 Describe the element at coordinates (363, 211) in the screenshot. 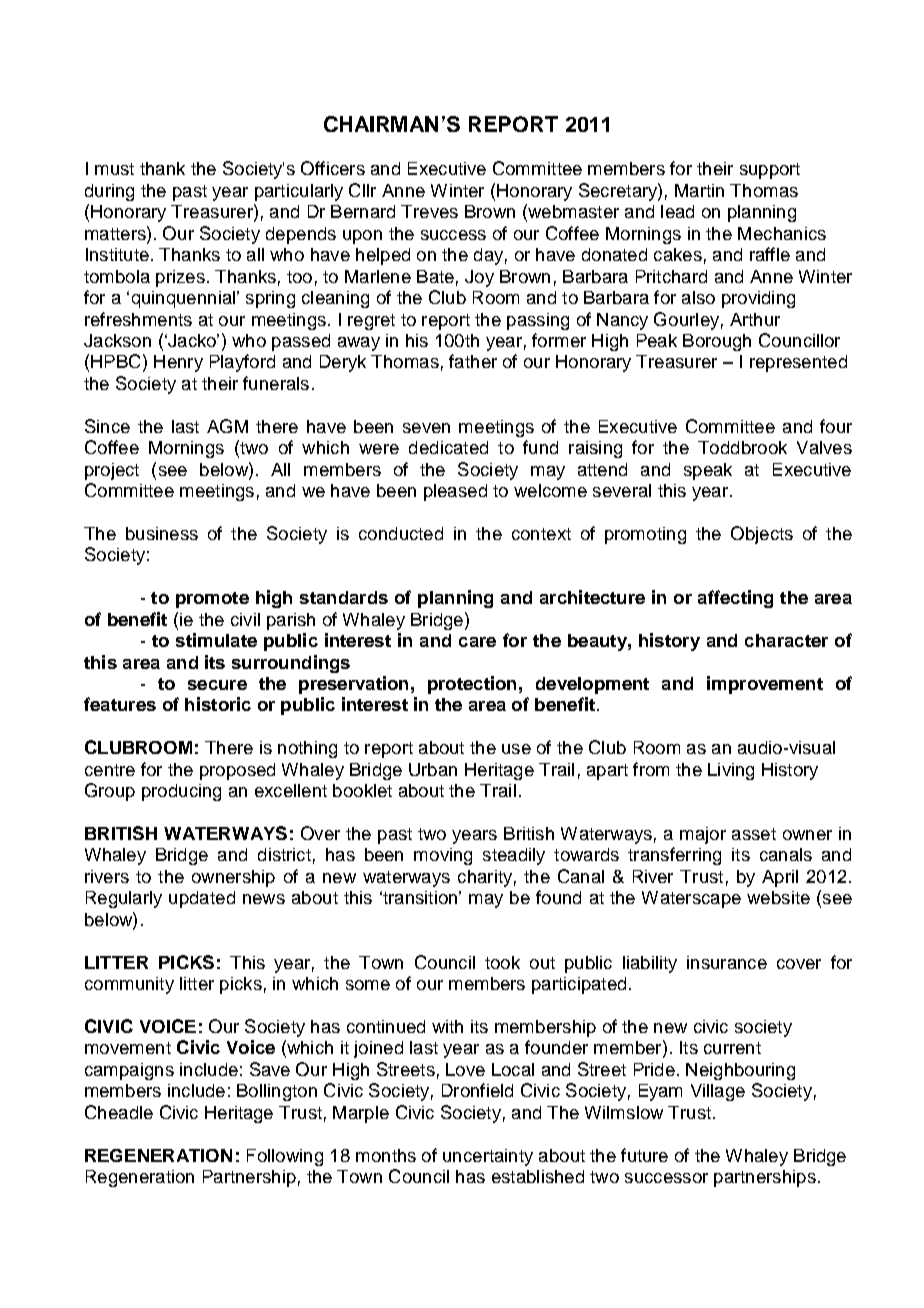

I see `Bernard` at that location.
